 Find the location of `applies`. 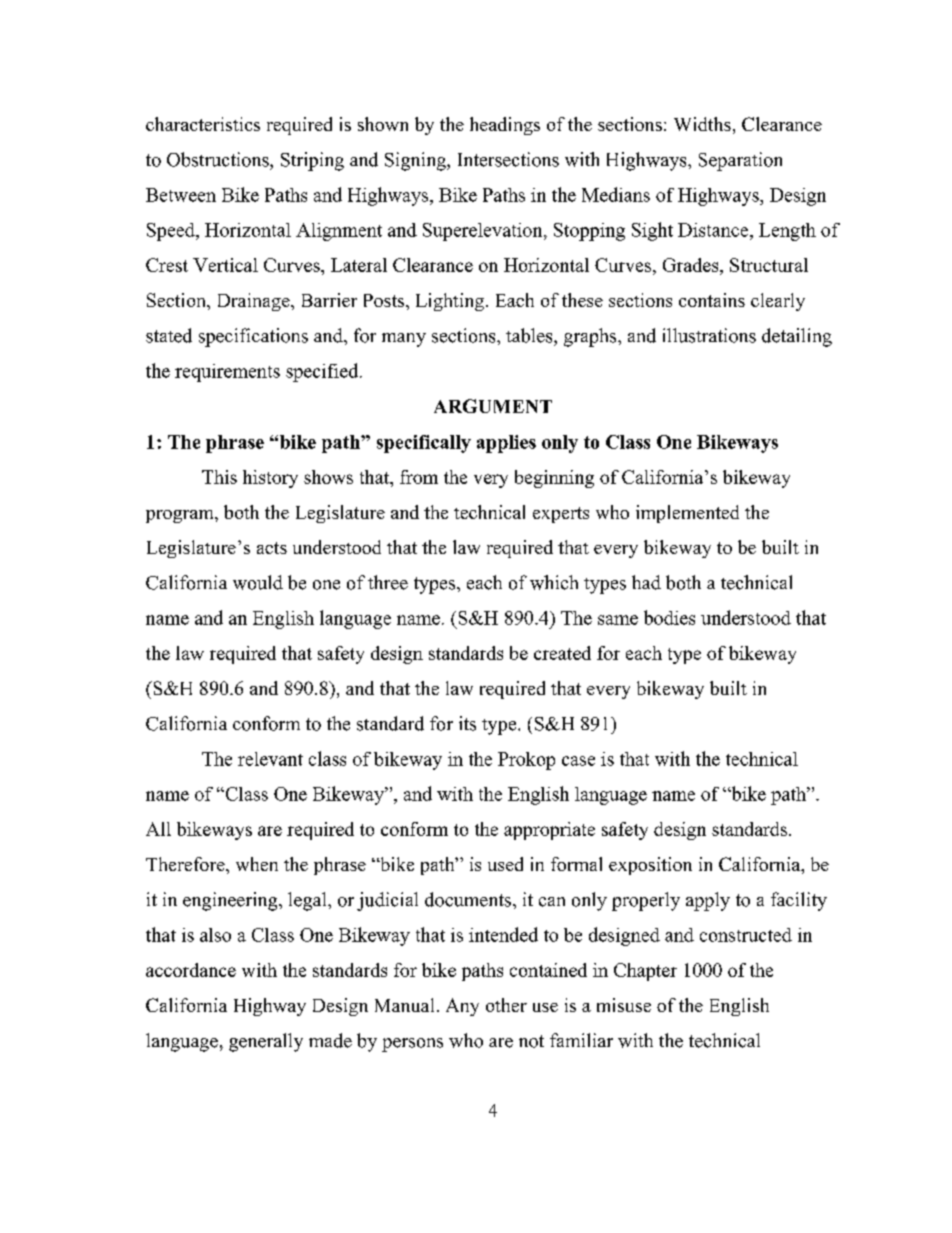

applies is located at coordinates (506, 444).
